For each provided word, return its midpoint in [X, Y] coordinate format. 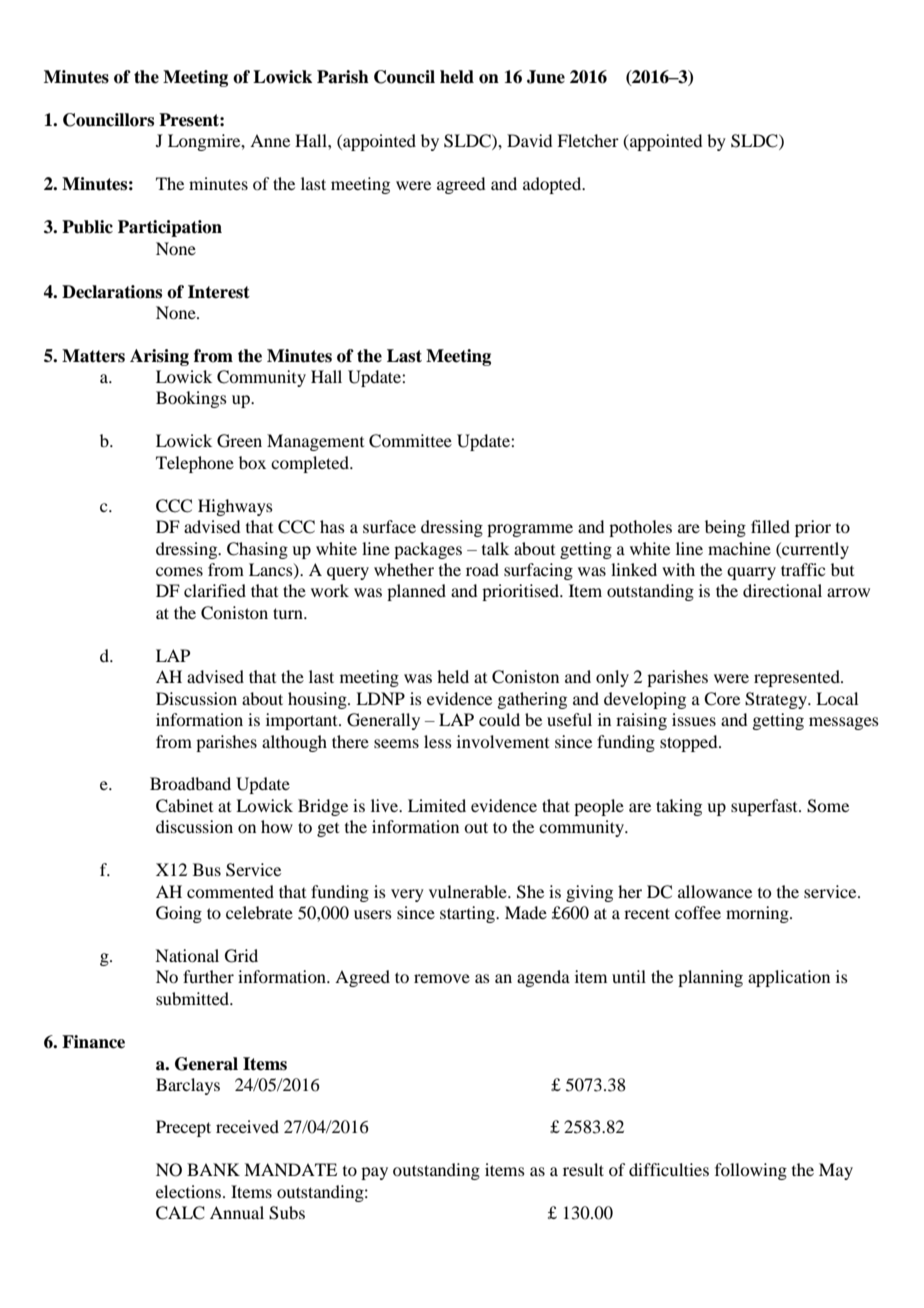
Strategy [777, 700]
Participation [170, 228]
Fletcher [588, 140]
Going [179, 914]
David [529, 140]
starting [468, 914]
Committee [410, 441]
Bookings [191, 399]
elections [190, 1191]
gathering [532, 700]
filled [770, 526]
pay [374, 1173]
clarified [215, 590]
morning [758, 914]
